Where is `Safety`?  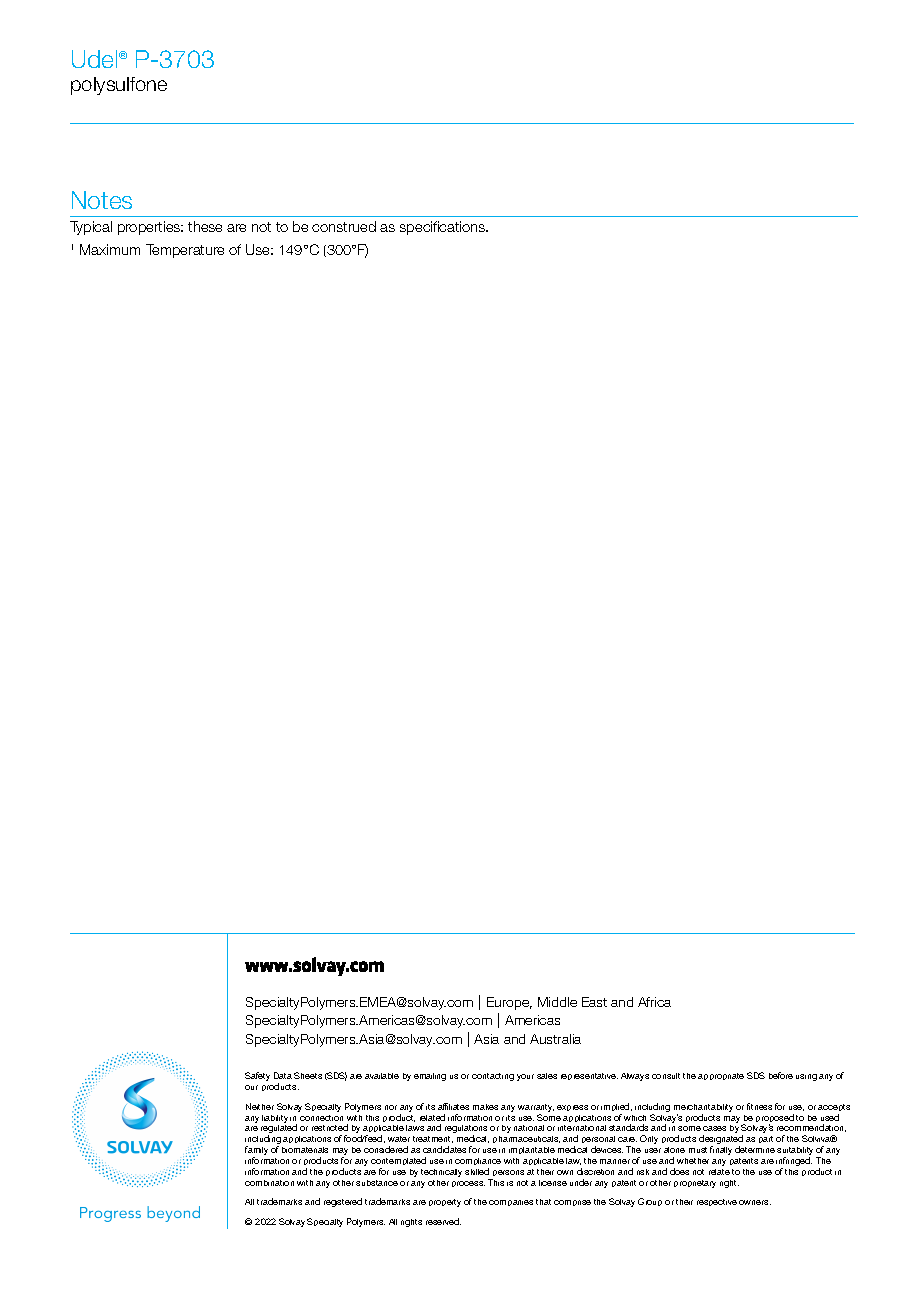 Safety is located at coordinates (257, 1076).
